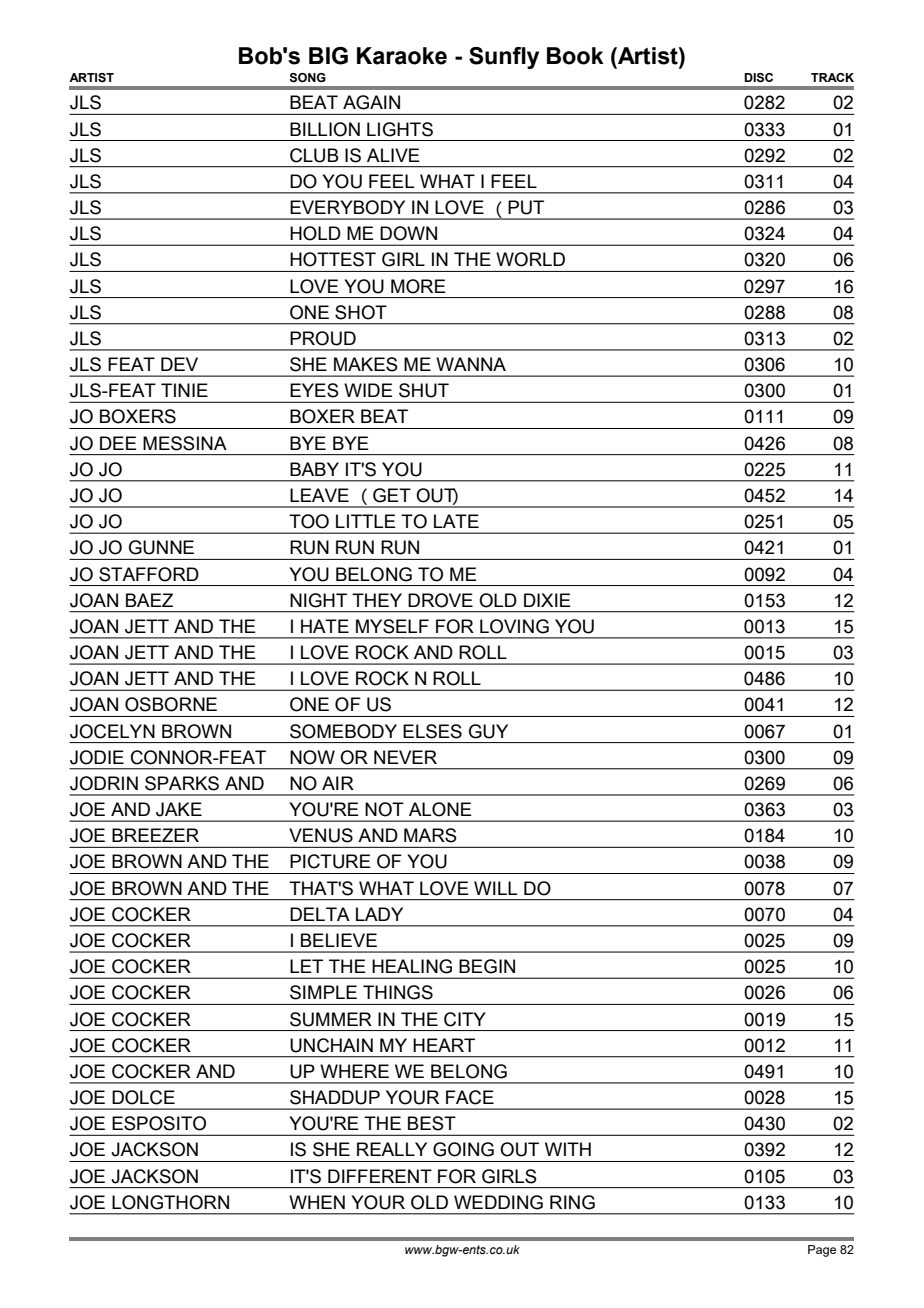 This screenshot has height=1308, width=924. What do you see at coordinates (496, 888) in the screenshot?
I see `WILL` at bounding box center [496, 888].
